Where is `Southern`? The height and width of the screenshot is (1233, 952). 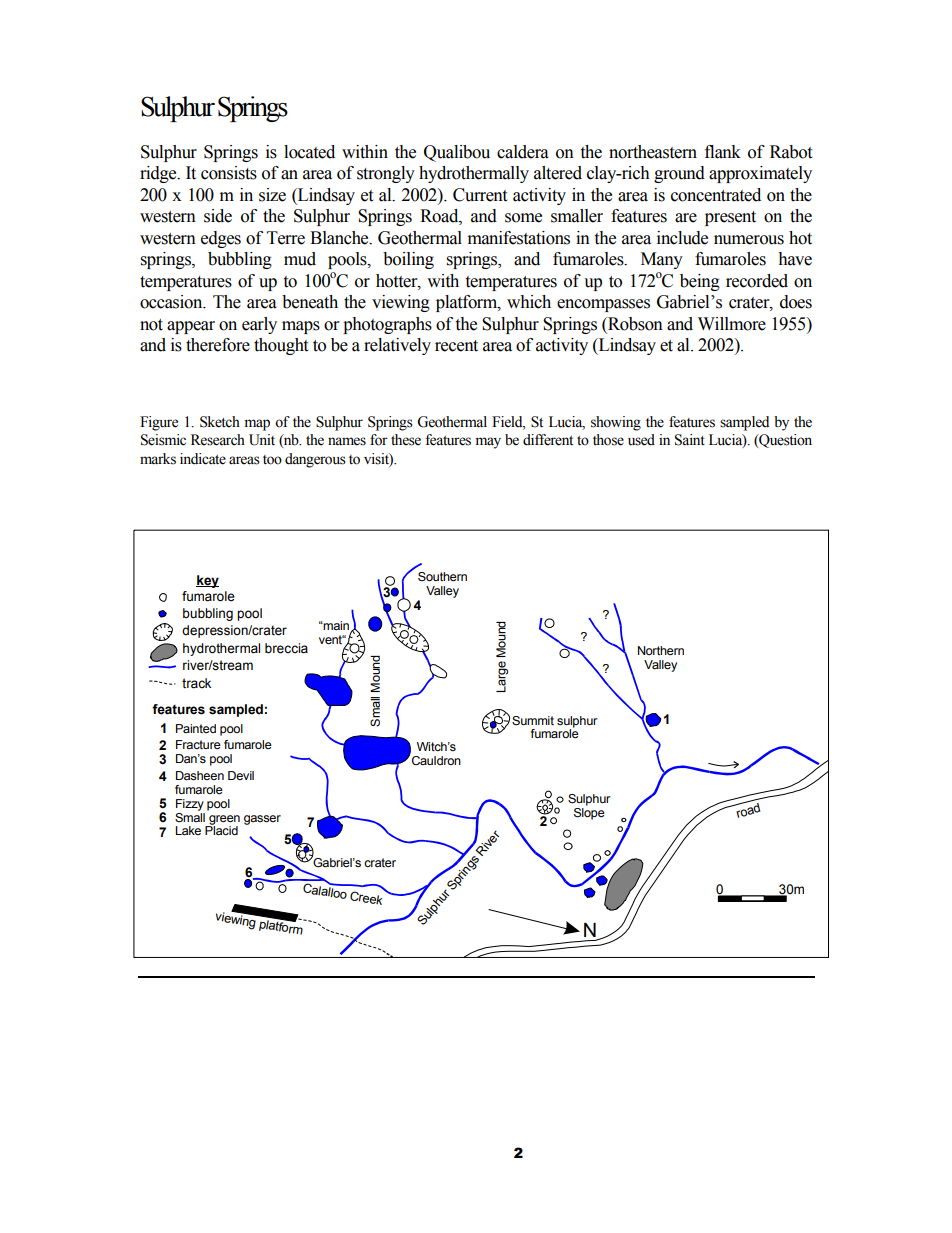
Southern is located at coordinates (442, 576).
